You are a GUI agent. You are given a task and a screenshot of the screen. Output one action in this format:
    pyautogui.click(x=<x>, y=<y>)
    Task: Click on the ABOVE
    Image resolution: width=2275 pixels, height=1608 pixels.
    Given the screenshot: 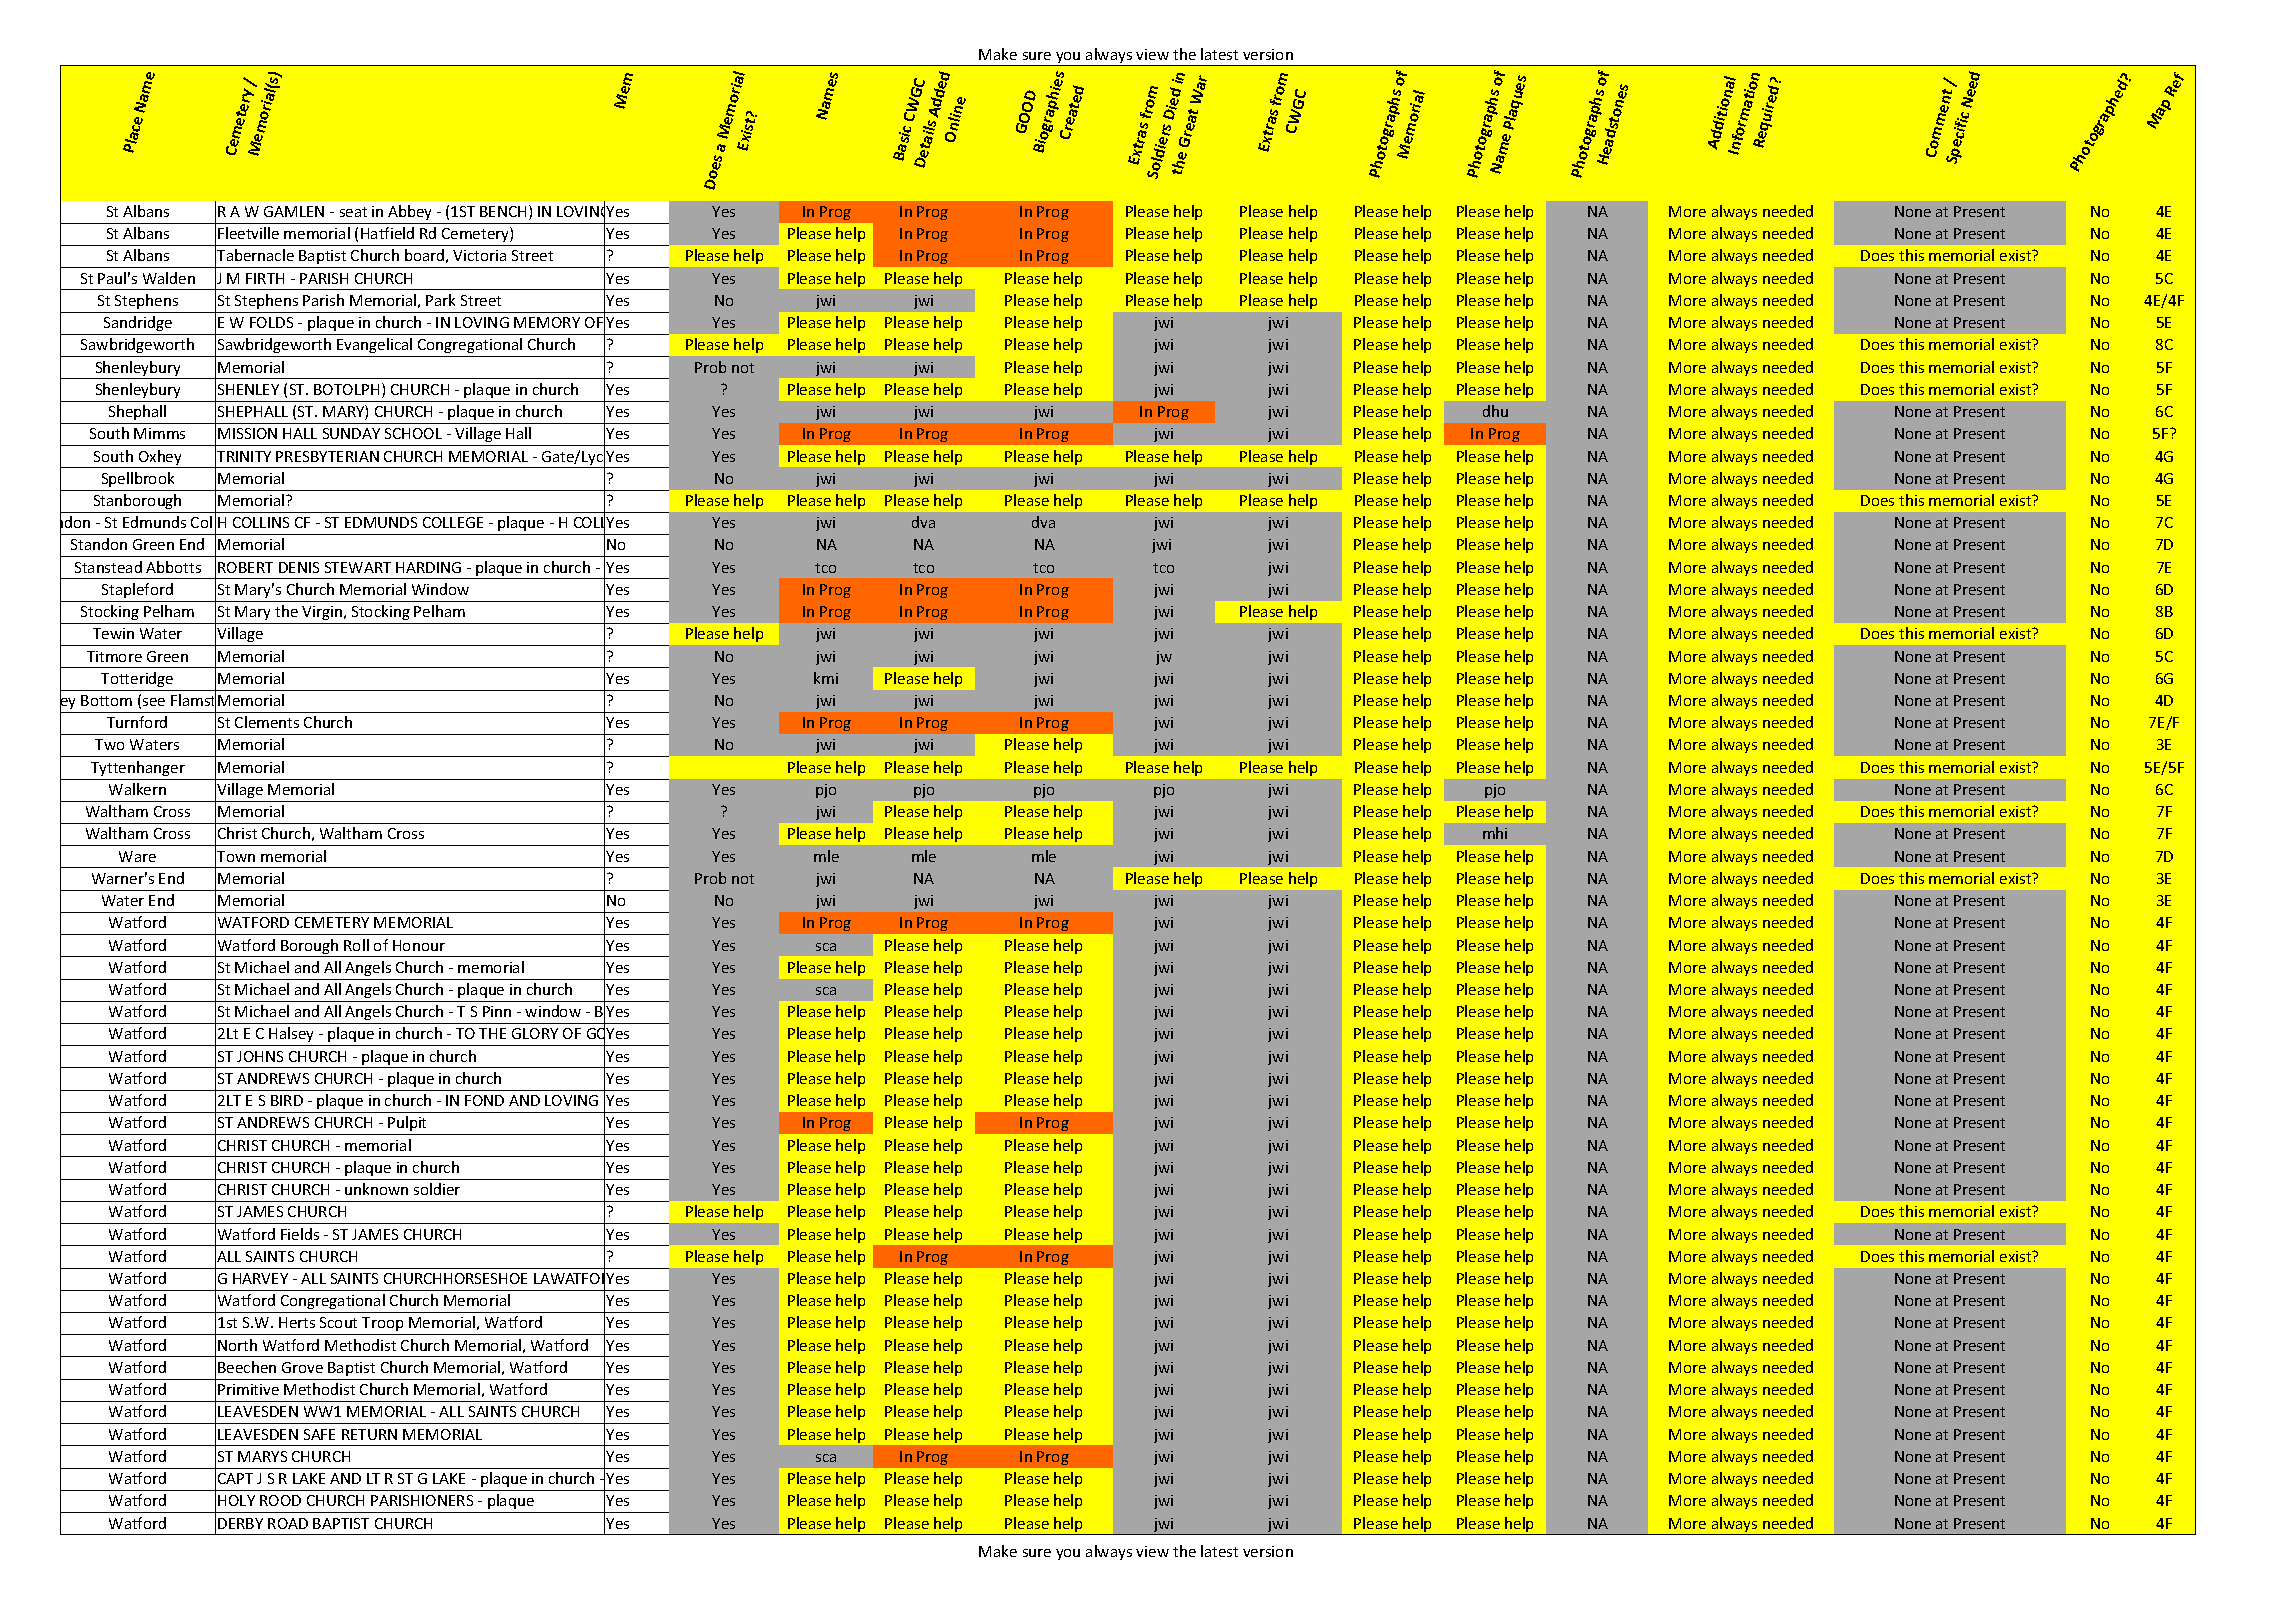 What is the action you would take?
    pyautogui.click(x=1932, y=322)
